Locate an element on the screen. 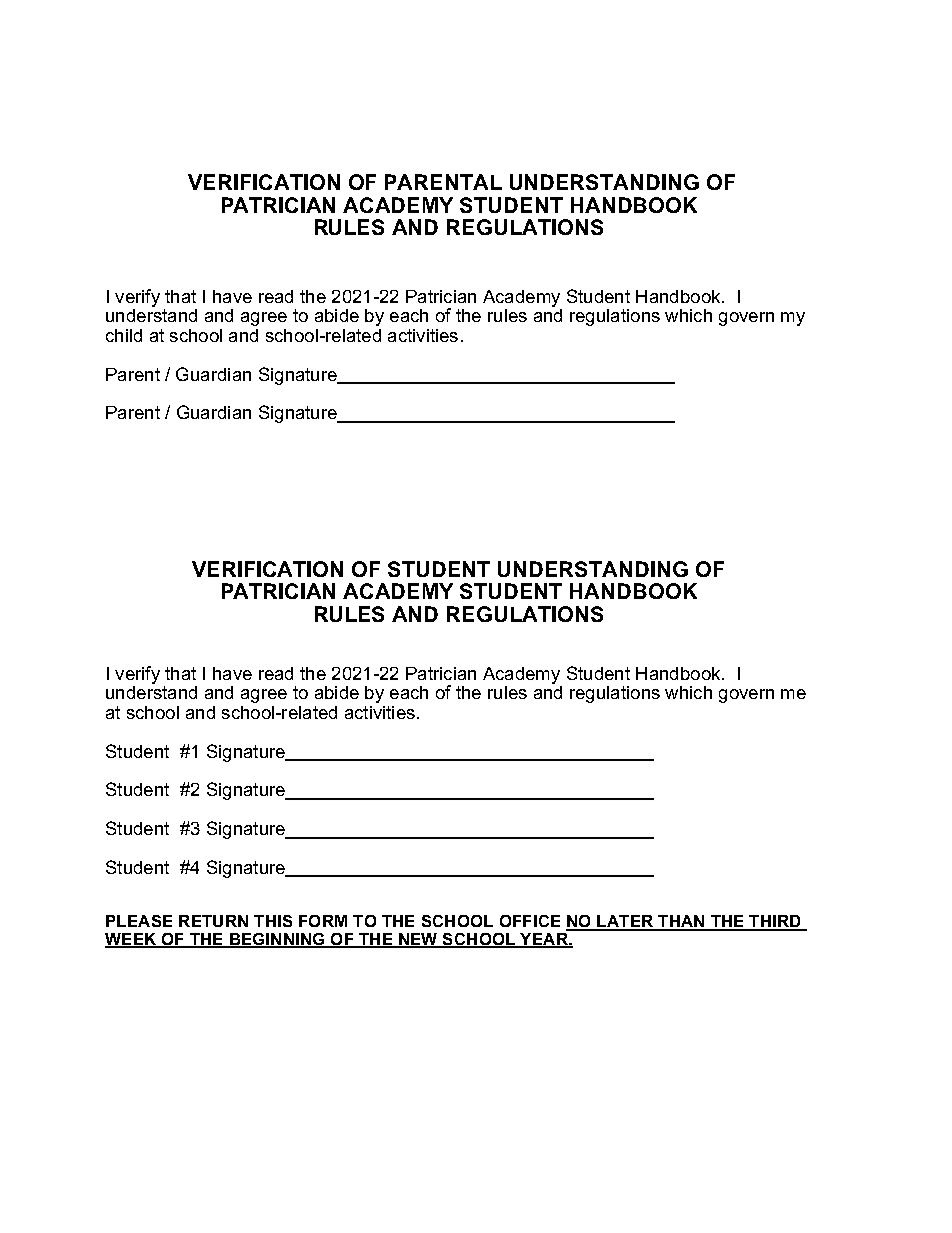 This screenshot has height=1233, width=952. RETURN is located at coordinates (213, 921).
